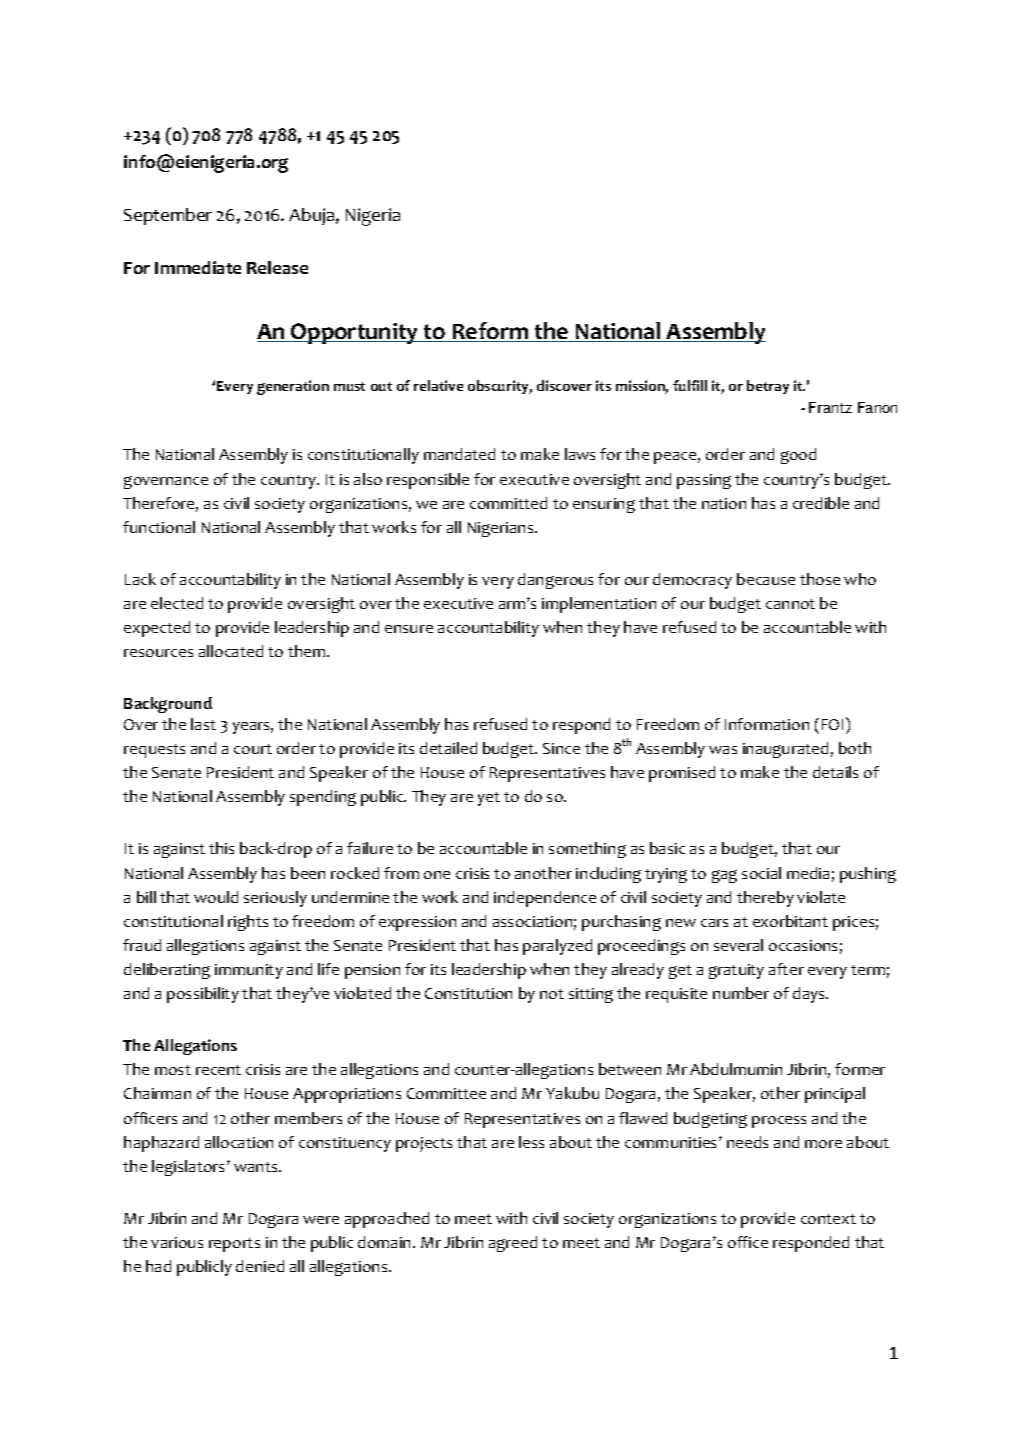 The height and width of the page is (1447, 1023). What do you see at coordinates (561, 748) in the page?
I see `Since` at bounding box center [561, 748].
